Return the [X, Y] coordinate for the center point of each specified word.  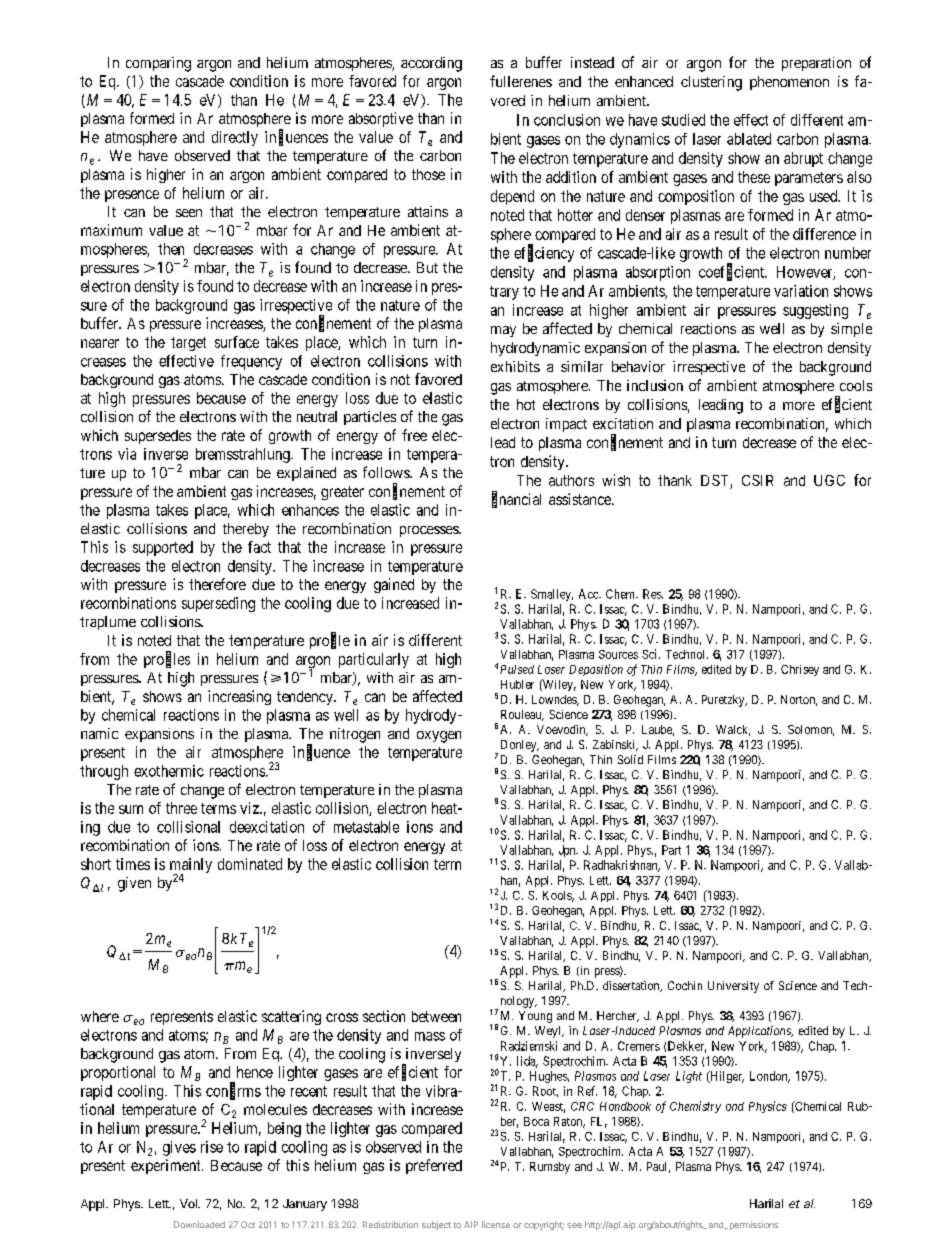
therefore [217, 584]
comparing [158, 64]
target [188, 344]
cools [856, 385]
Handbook [625, 1106]
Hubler [517, 684]
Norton [799, 700]
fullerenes [521, 81]
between [436, 1016]
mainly [191, 867]
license [496, 1224]
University [733, 987]
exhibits [515, 366]
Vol [189, 1203]
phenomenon [789, 83]
